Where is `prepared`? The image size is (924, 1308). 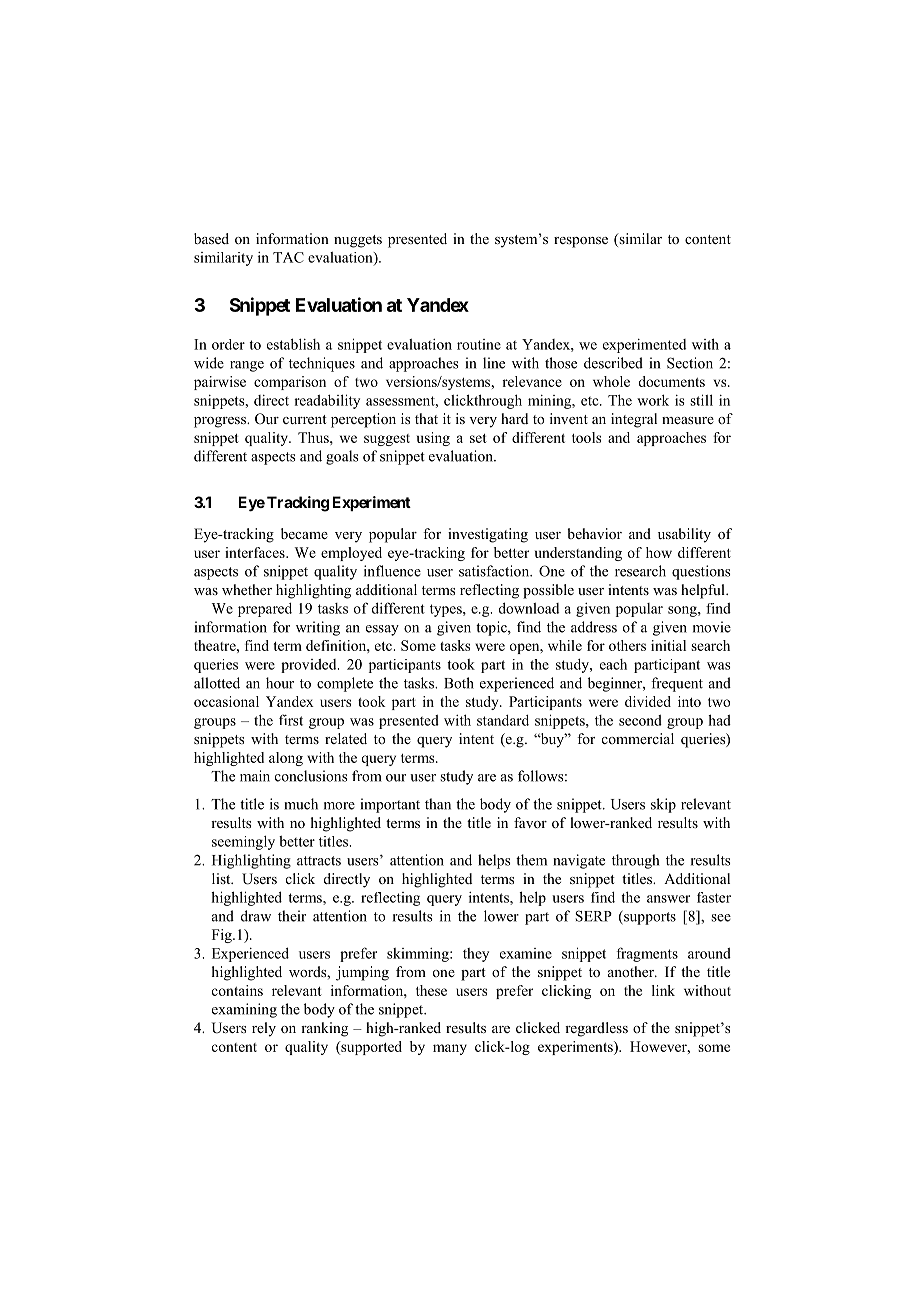
prepared is located at coordinates (265, 610).
